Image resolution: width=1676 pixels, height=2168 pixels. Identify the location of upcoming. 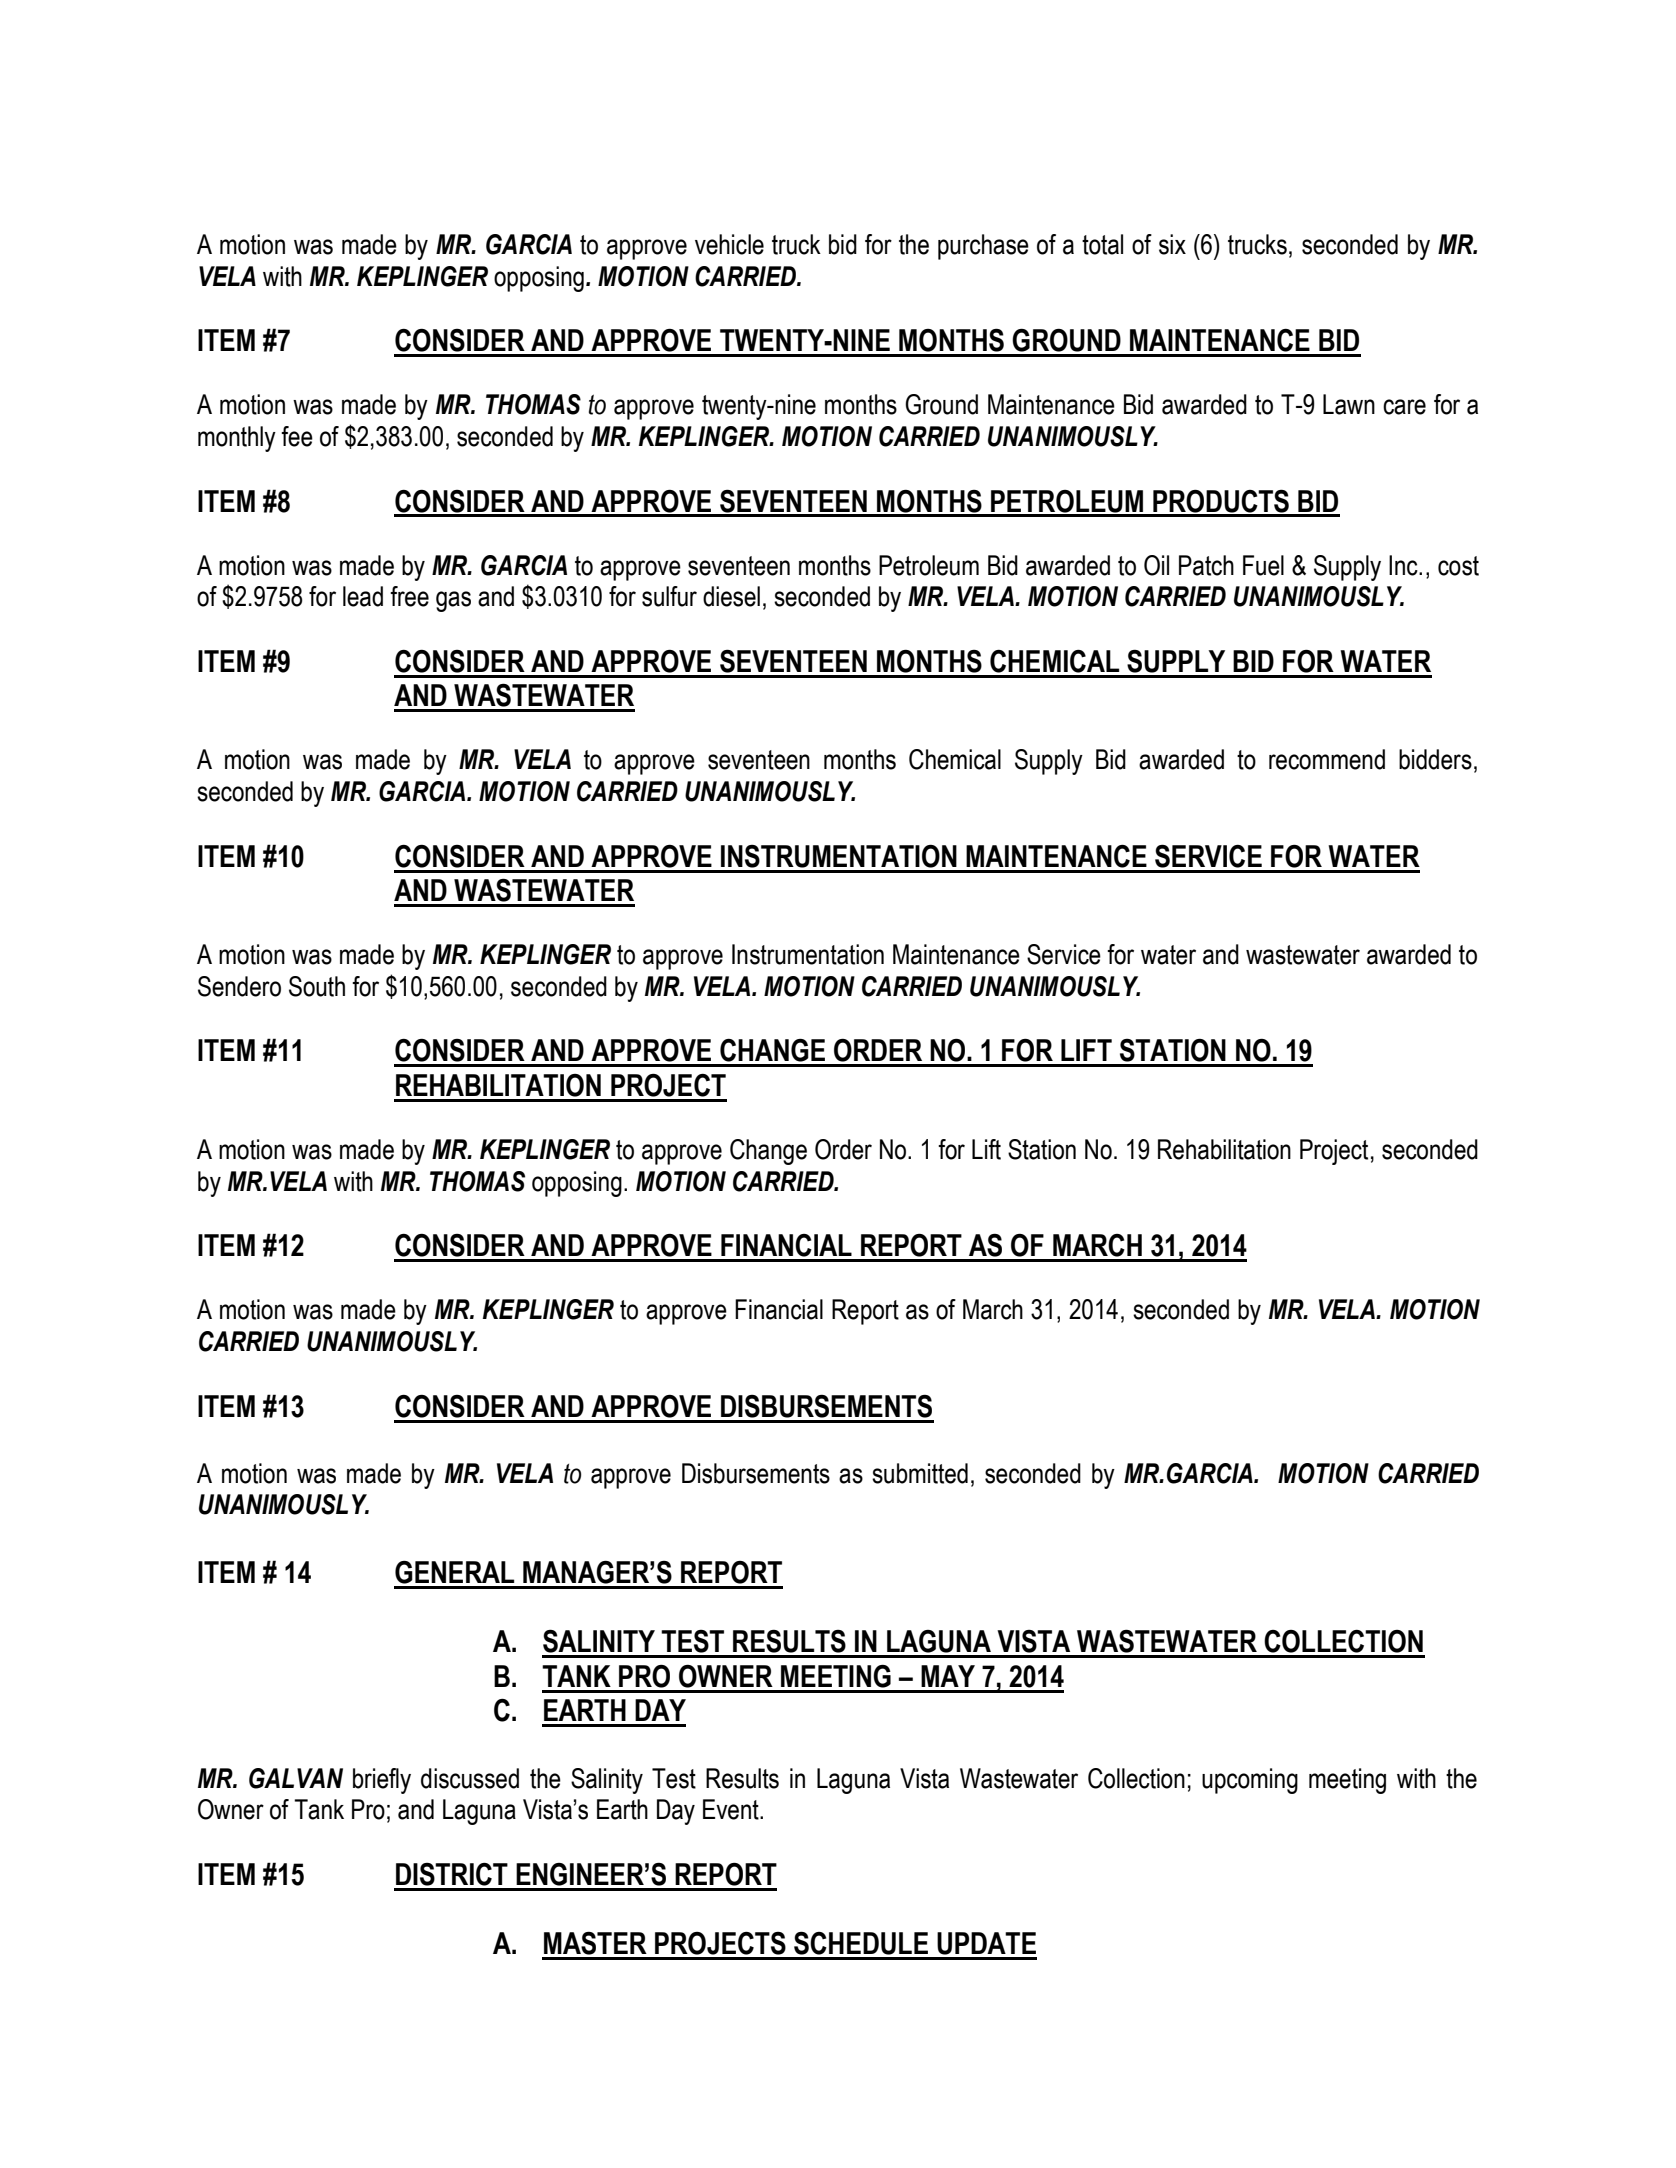
(1250, 1781).
